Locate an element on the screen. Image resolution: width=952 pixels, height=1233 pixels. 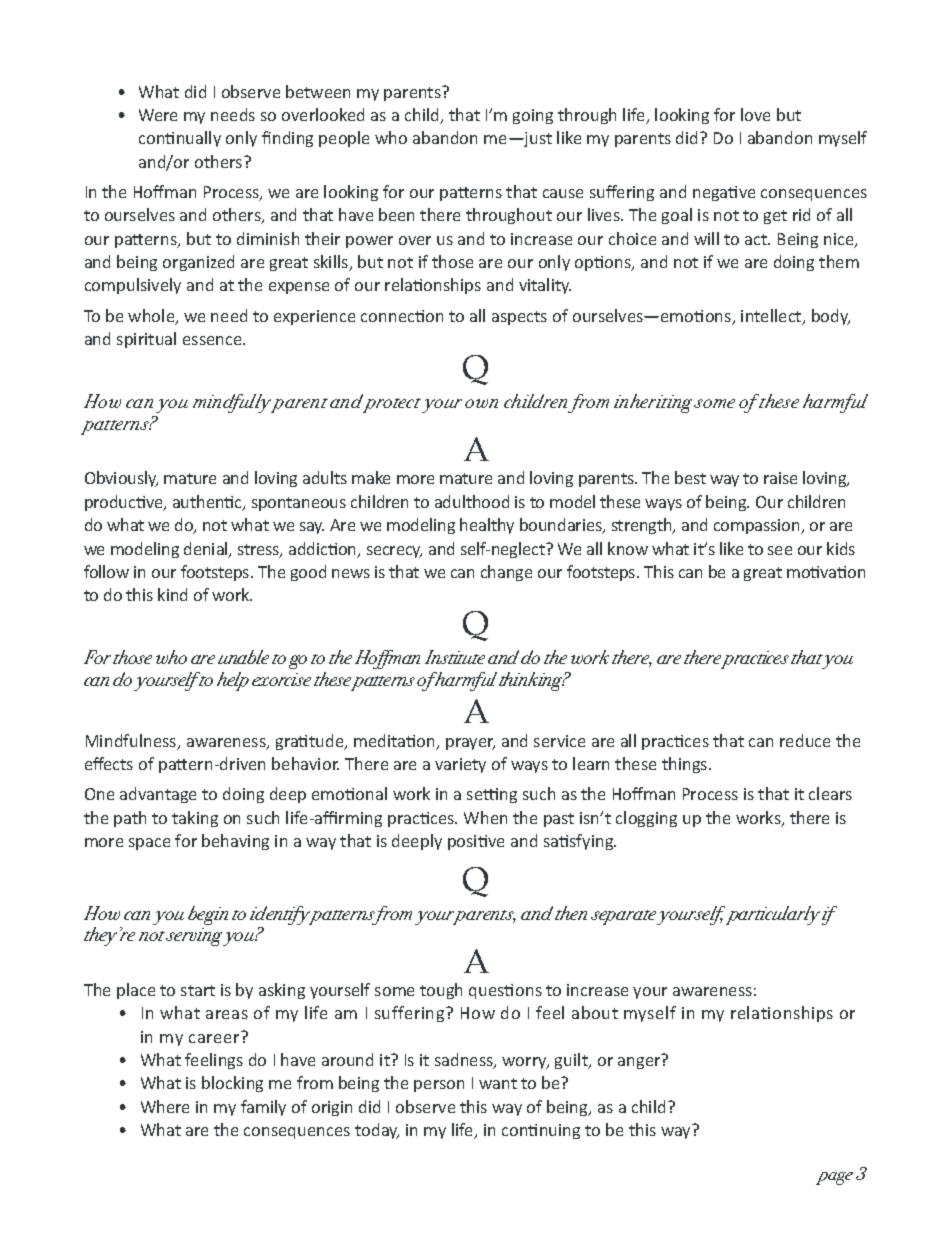
Where is located at coordinates (165, 1106).
